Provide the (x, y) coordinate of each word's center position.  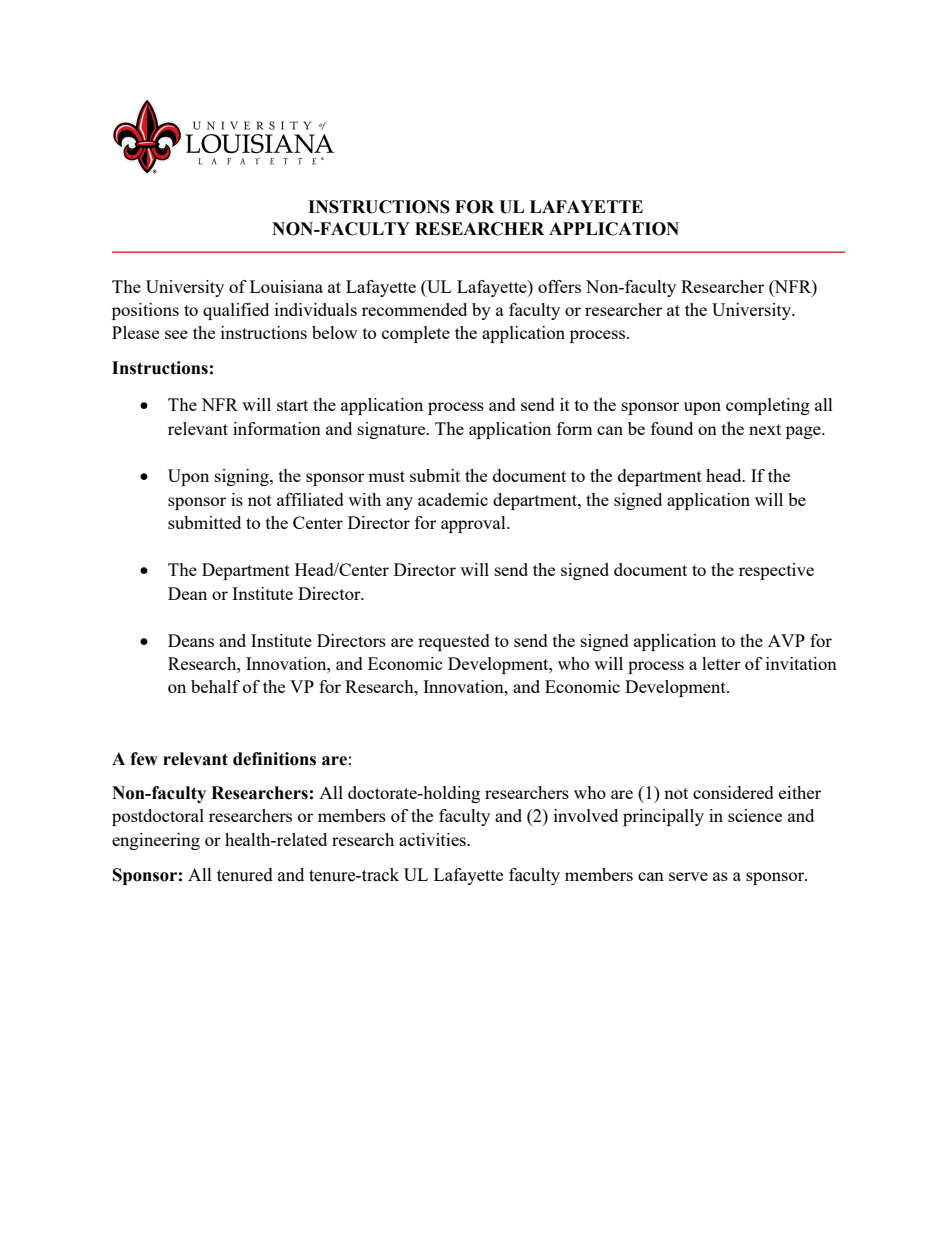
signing (243, 477)
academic (453, 499)
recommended (414, 309)
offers (559, 286)
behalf (215, 686)
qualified (236, 311)
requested (454, 642)
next (765, 429)
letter (721, 663)
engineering (156, 841)
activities (433, 839)
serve (688, 876)
